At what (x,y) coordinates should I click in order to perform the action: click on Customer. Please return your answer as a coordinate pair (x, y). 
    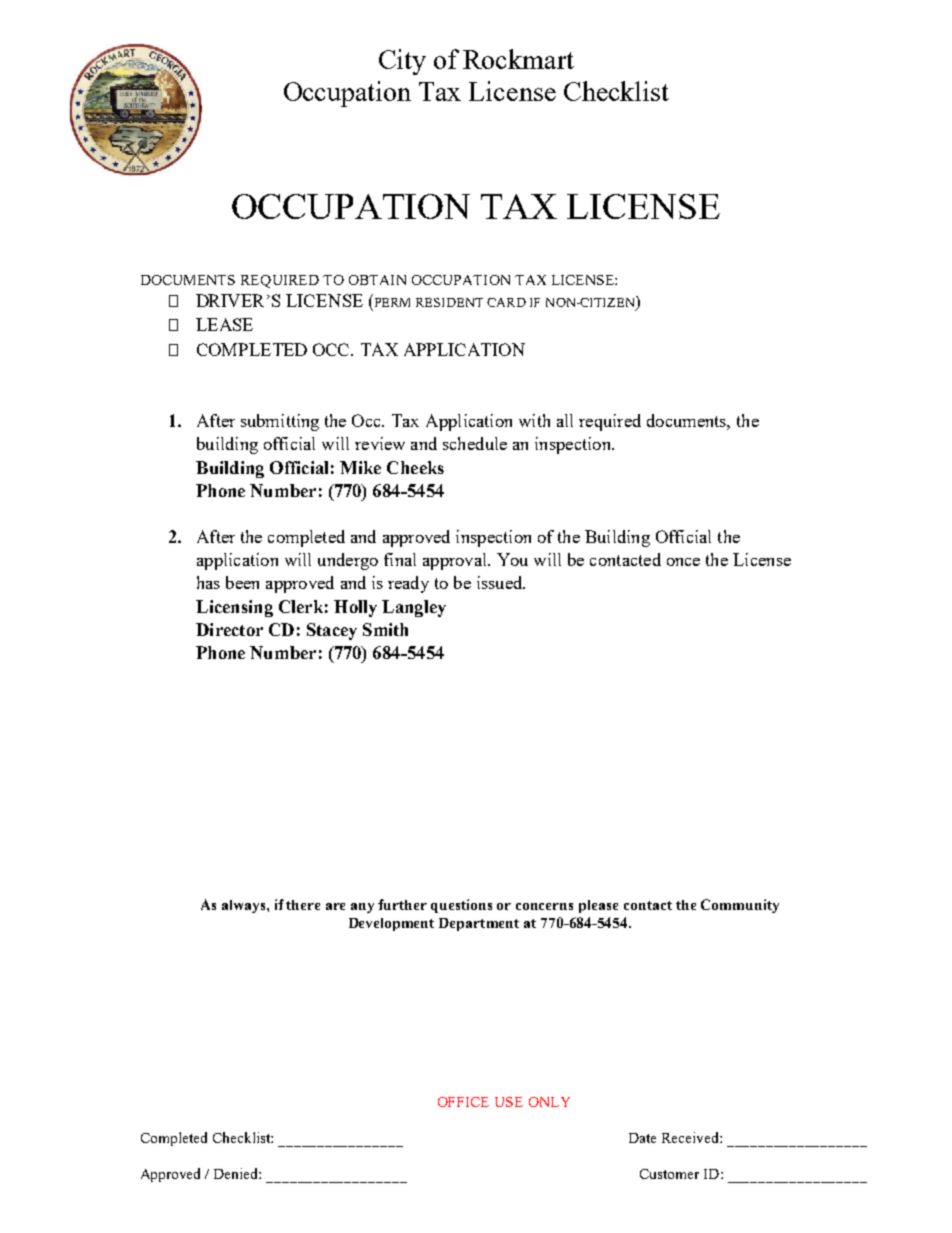
    Looking at the image, I should click on (669, 1174).
